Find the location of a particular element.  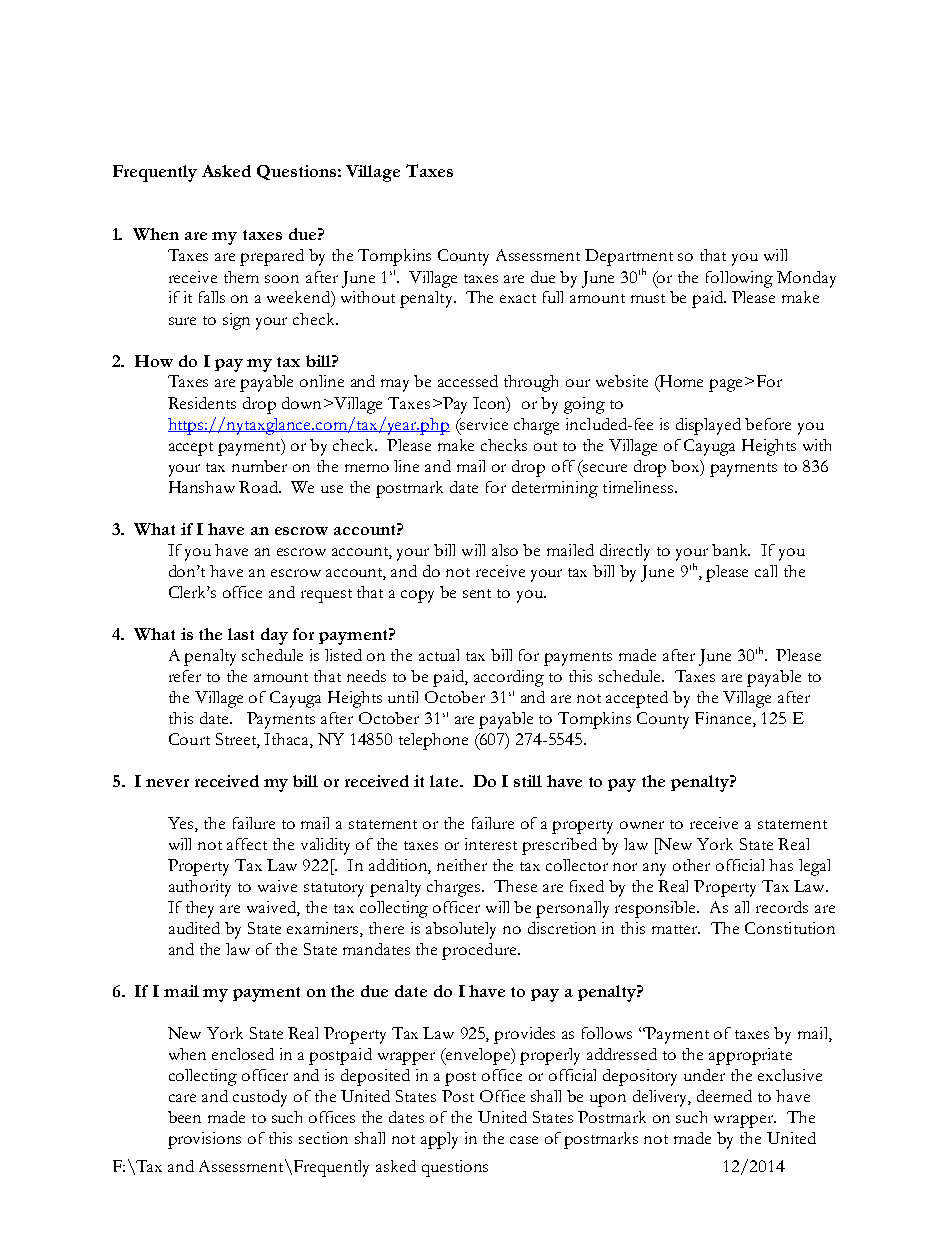

Finance is located at coordinates (724, 719).
